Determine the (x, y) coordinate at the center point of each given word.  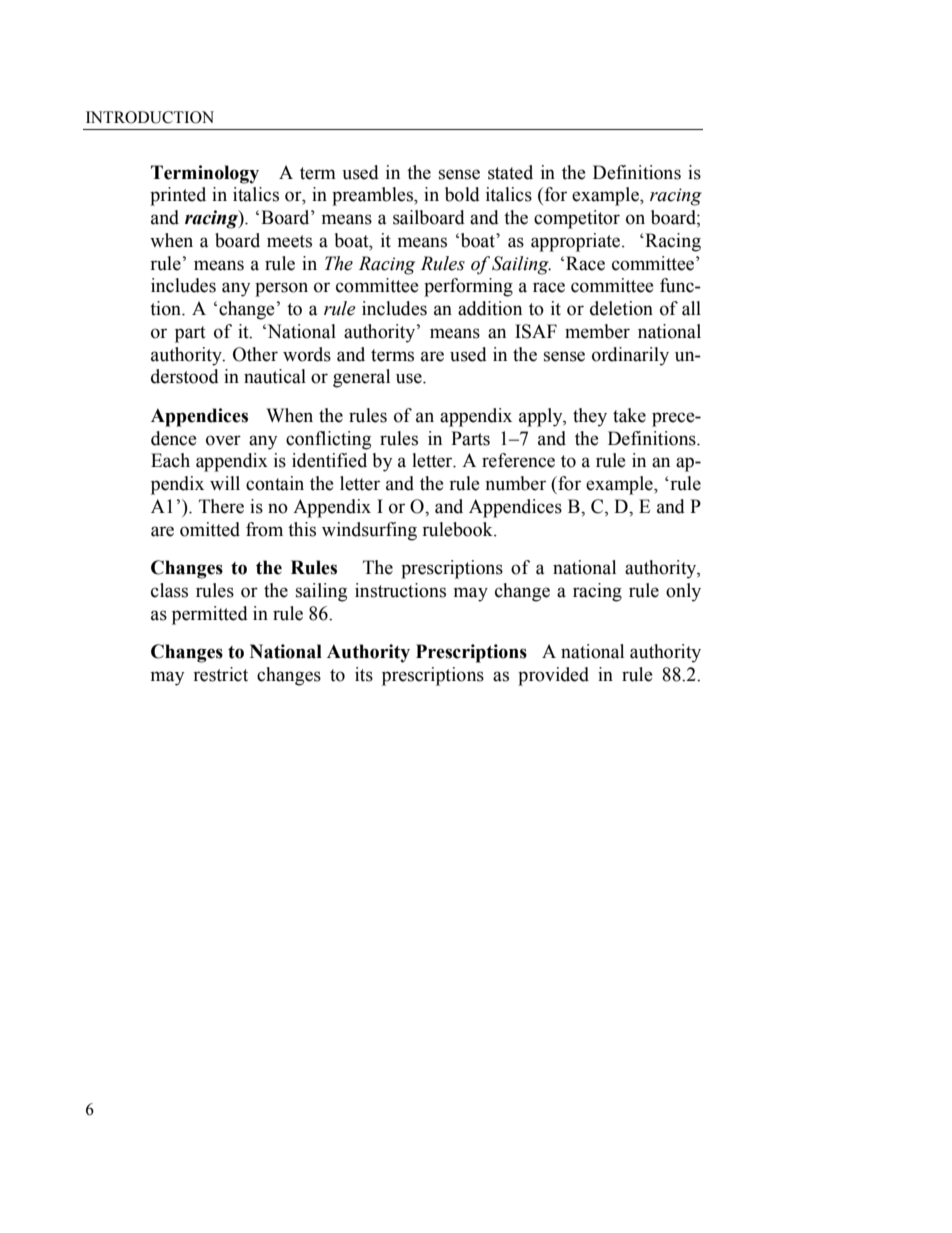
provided (553, 676)
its (364, 674)
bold (462, 194)
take (629, 415)
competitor (577, 219)
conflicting (328, 440)
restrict (220, 674)
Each (170, 460)
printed (178, 196)
